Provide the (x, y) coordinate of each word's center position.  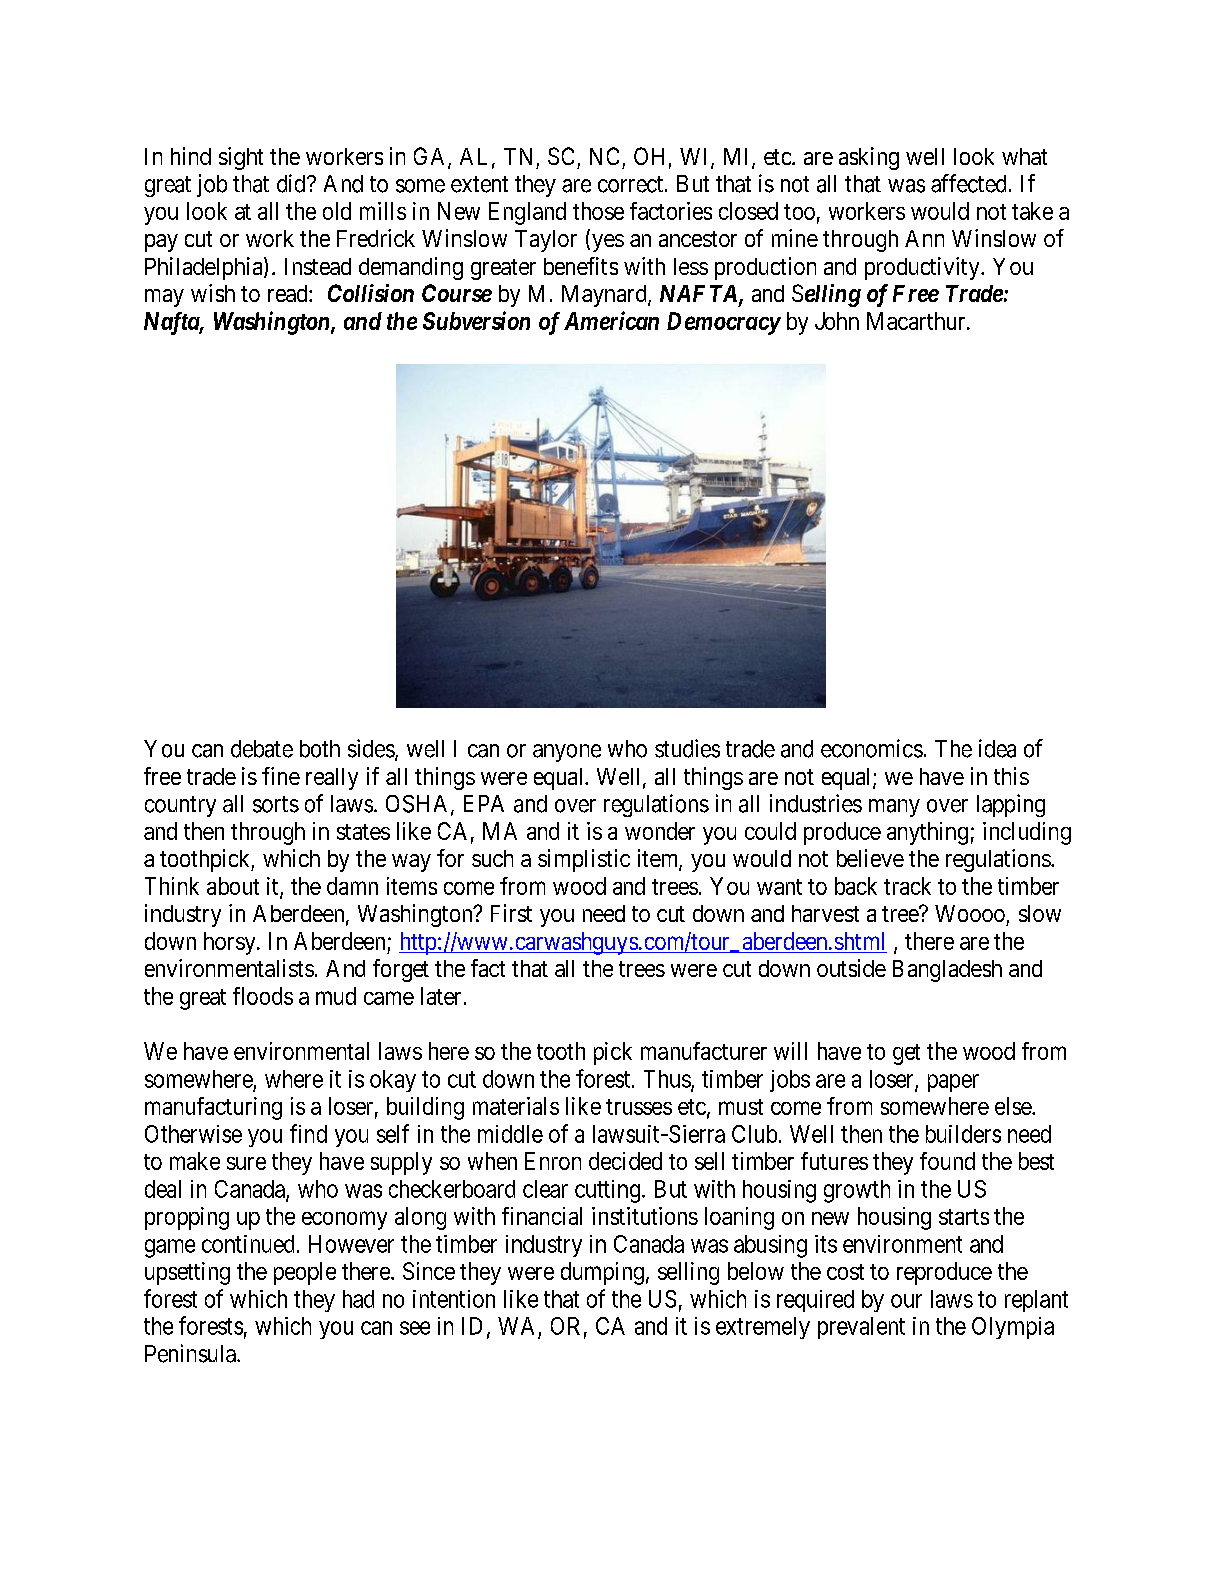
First (511, 913)
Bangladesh (947, 971)
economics (872, 748)
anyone (567, 753)
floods (263, 996)
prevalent (861, 1328)
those (598, 211)
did (292, 183)
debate (262, 749)
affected (968, 183)
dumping (602, 1273)
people (305, 1273)
